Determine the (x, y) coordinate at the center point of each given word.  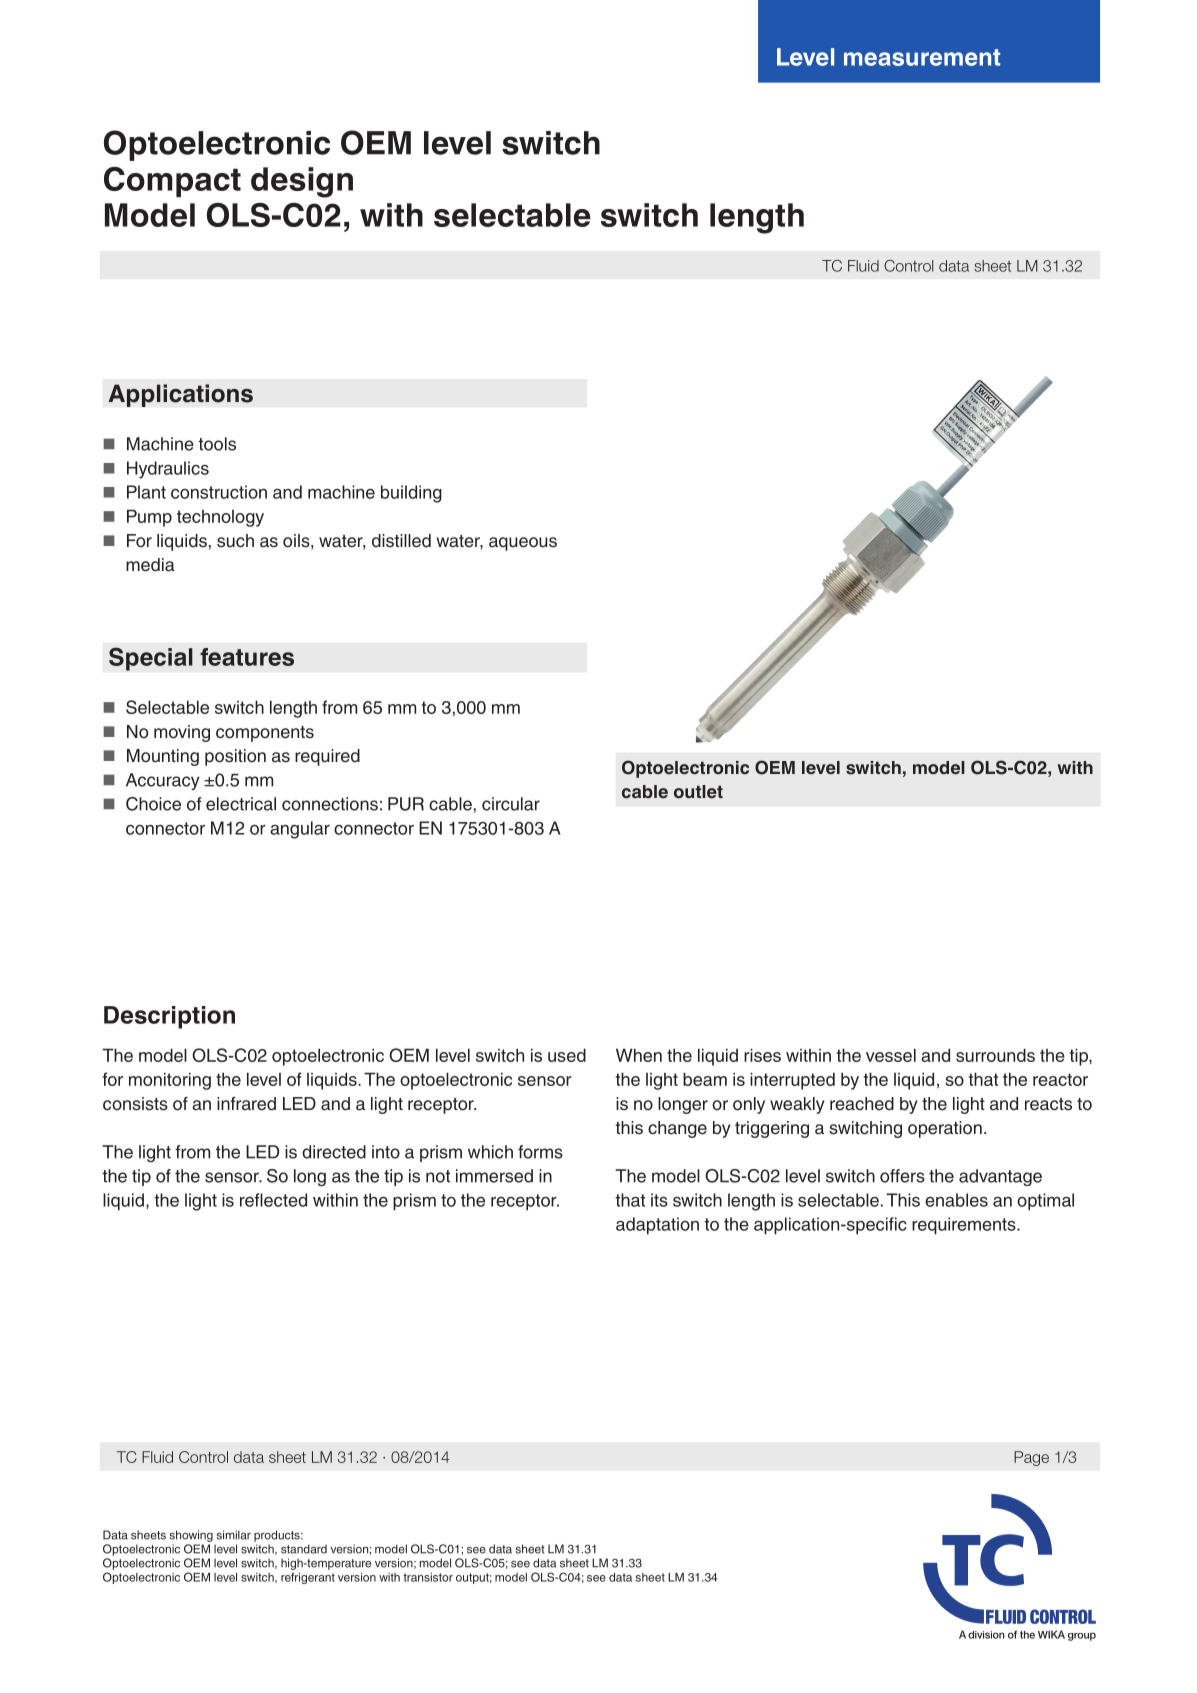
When (639, 1055)
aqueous (523, 544)
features (247, 657)
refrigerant (308, 1578)
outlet (698, 791)
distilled (401, 541)
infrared (246, 1104)
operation (945, 1129)
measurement (922, 57)
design (302, 182)
